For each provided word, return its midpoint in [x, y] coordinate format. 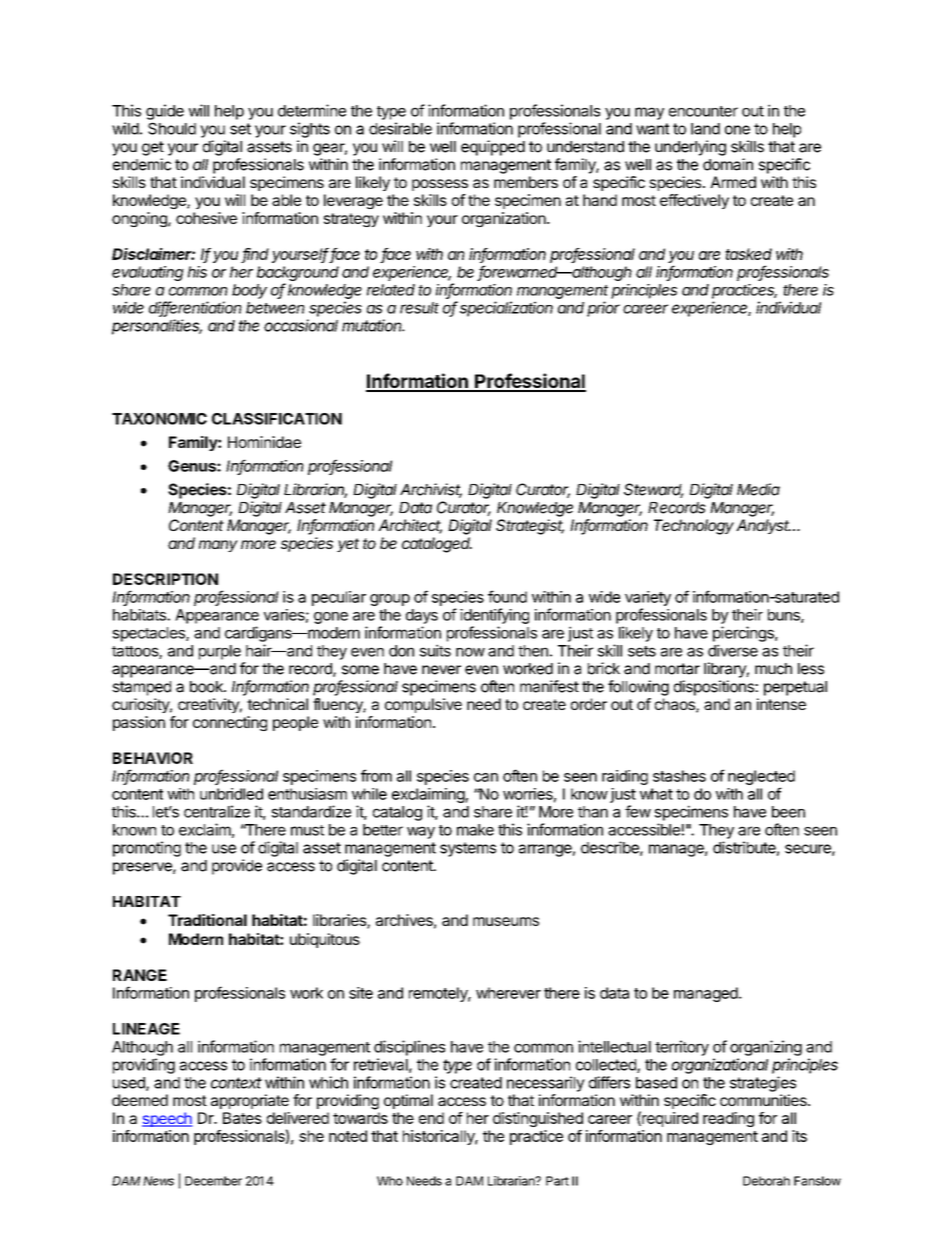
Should [172, 128]
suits [435, 650]
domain [728, 164]
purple [220, 652]
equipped [493, 148]
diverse [733, 650]
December [213, 1181]
